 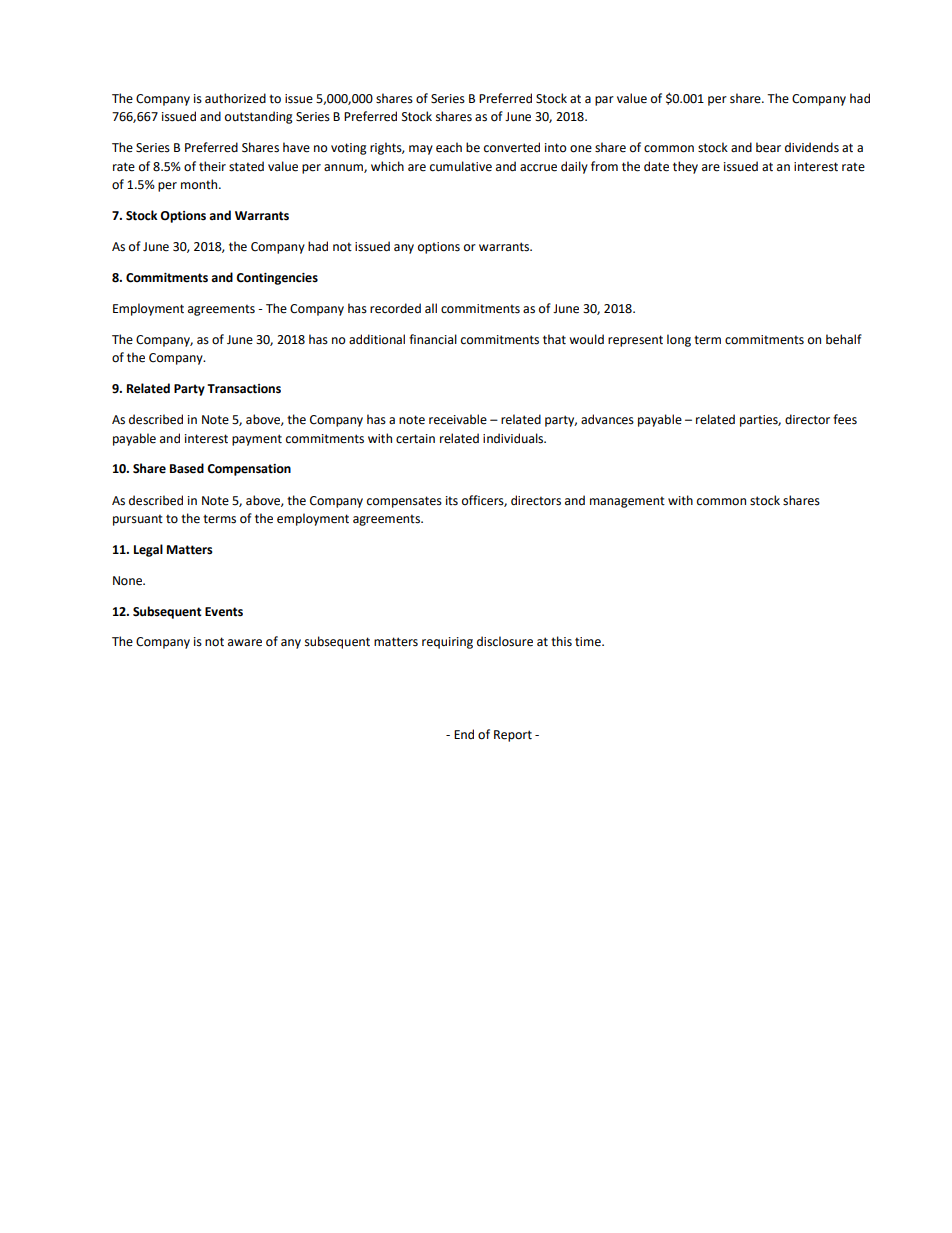 I want to click on long, so click(x=679, y=340).
